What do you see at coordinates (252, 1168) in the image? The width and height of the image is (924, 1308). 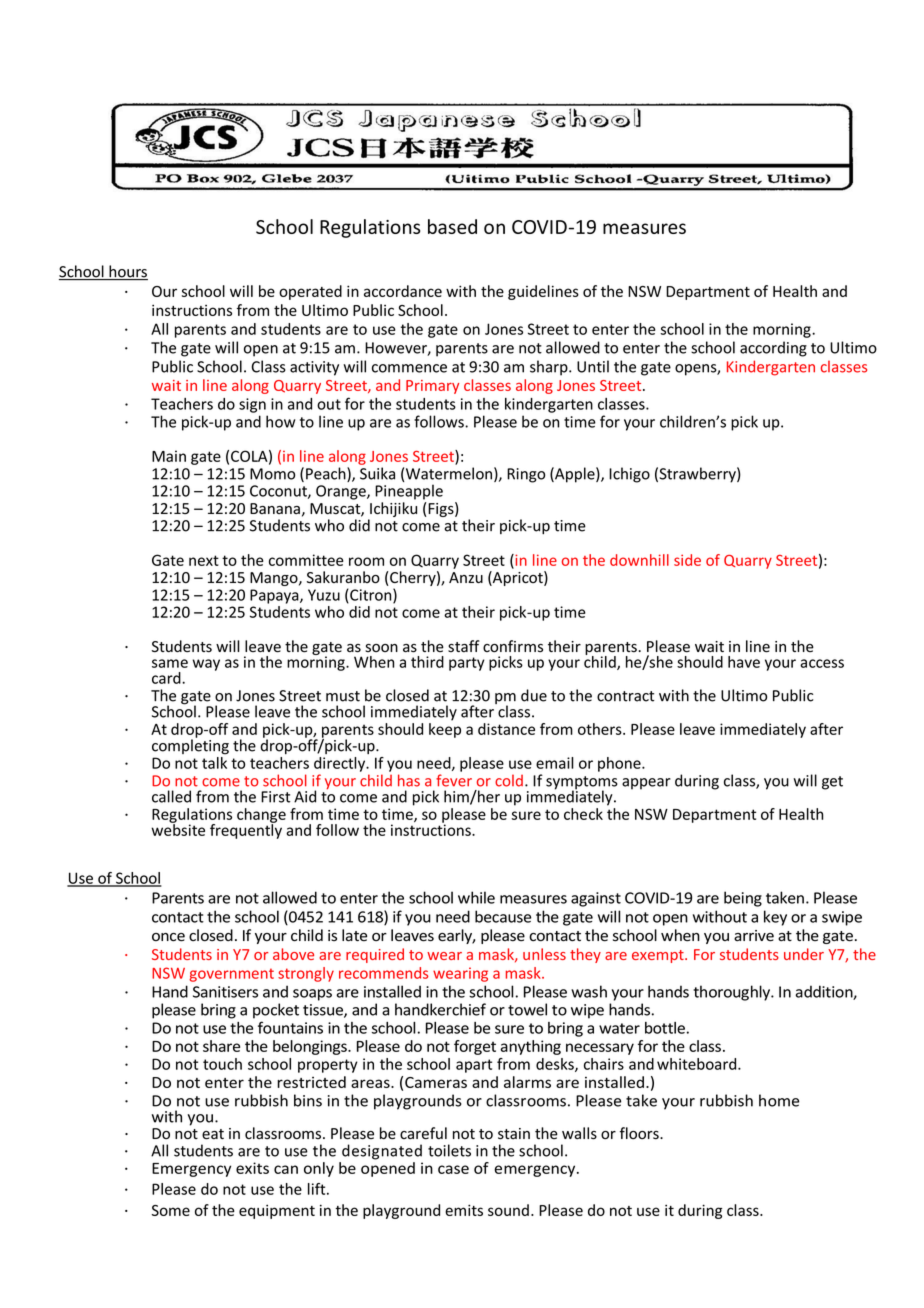 I see `exits` at bounding box center [252, 1168].
